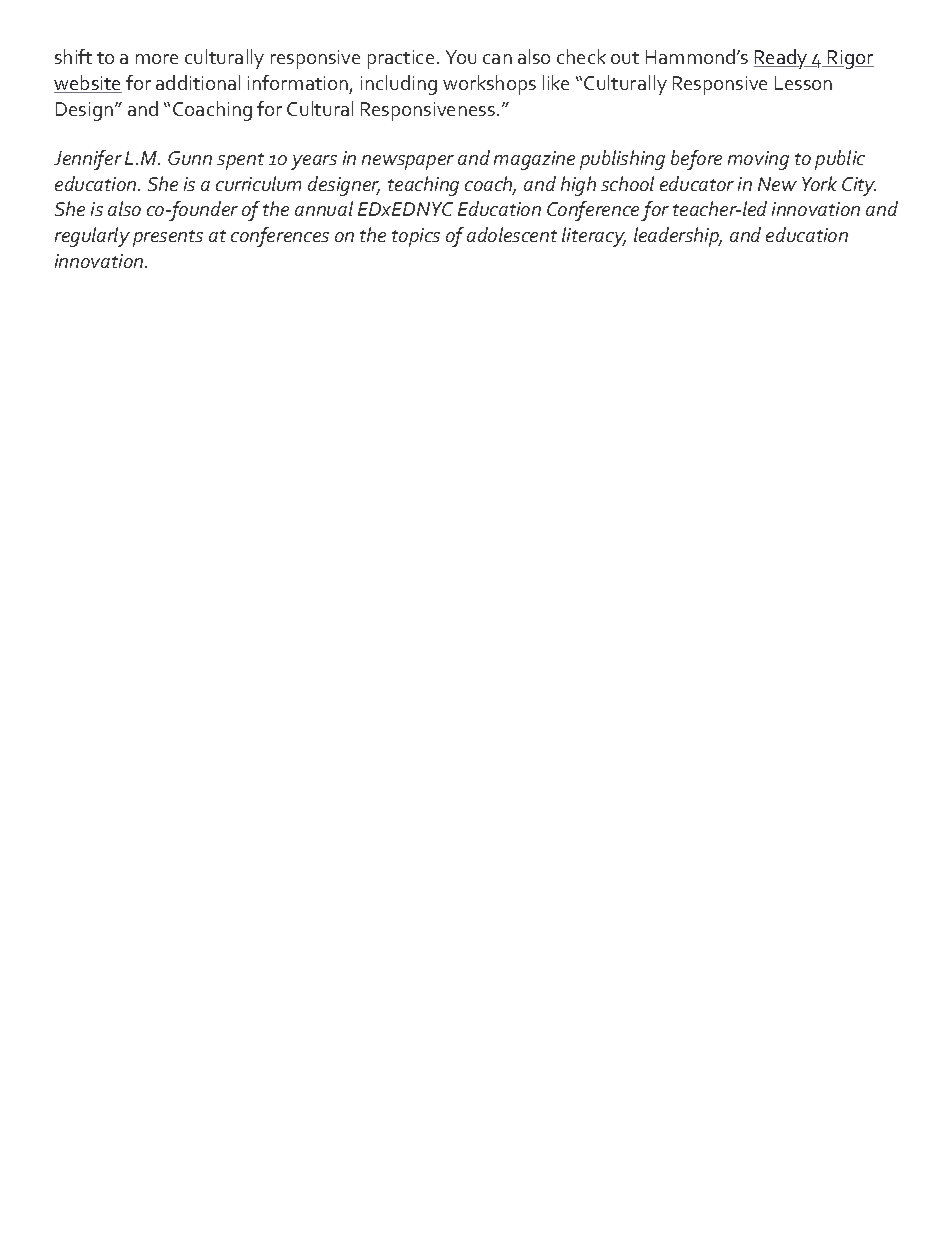  I want to click on York, so click(819, 183).
